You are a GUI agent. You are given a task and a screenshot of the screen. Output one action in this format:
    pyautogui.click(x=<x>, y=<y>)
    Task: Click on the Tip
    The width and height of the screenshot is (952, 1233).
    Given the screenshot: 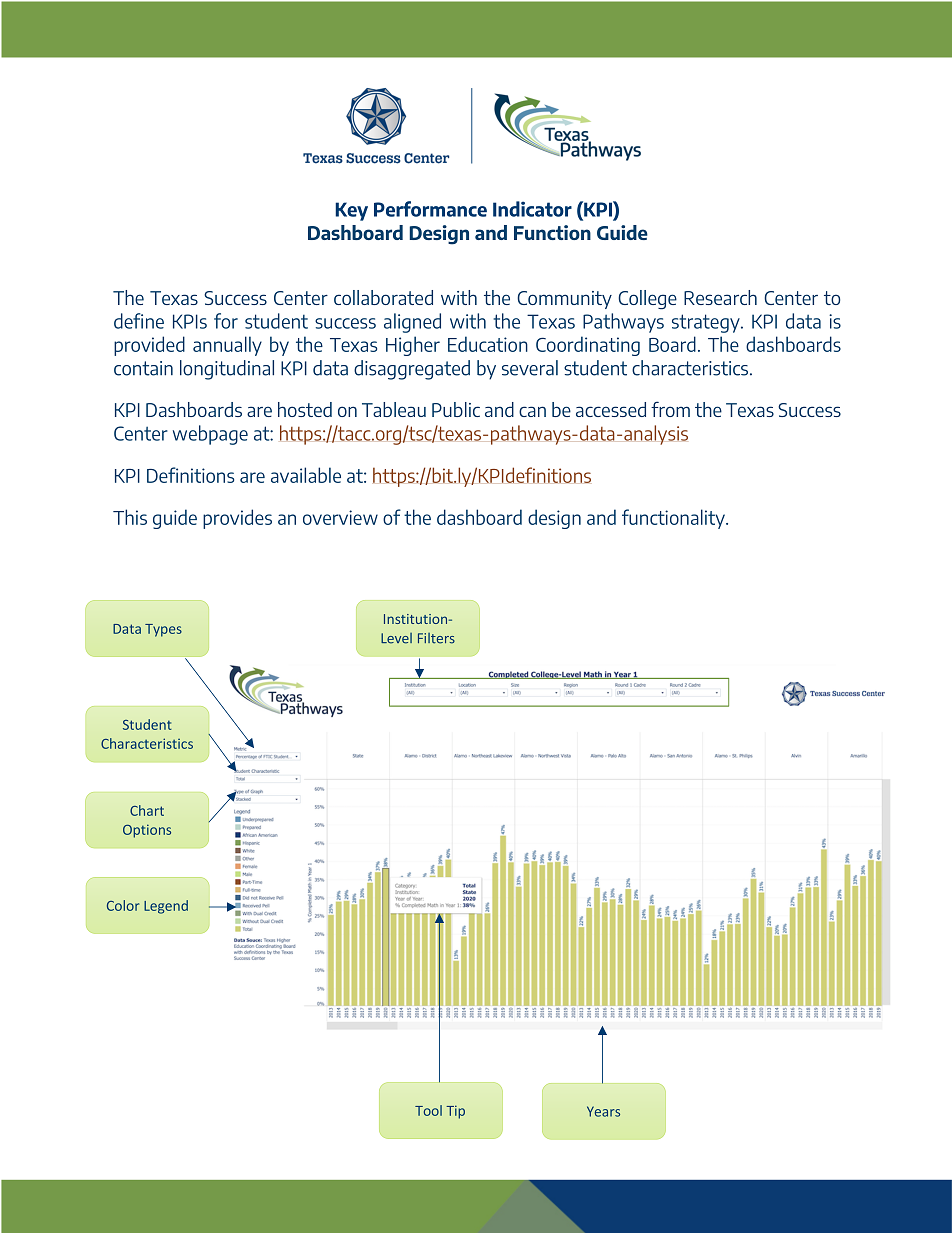 What is the action you would take?
    pyautogui.click(x=455, y=1112)
